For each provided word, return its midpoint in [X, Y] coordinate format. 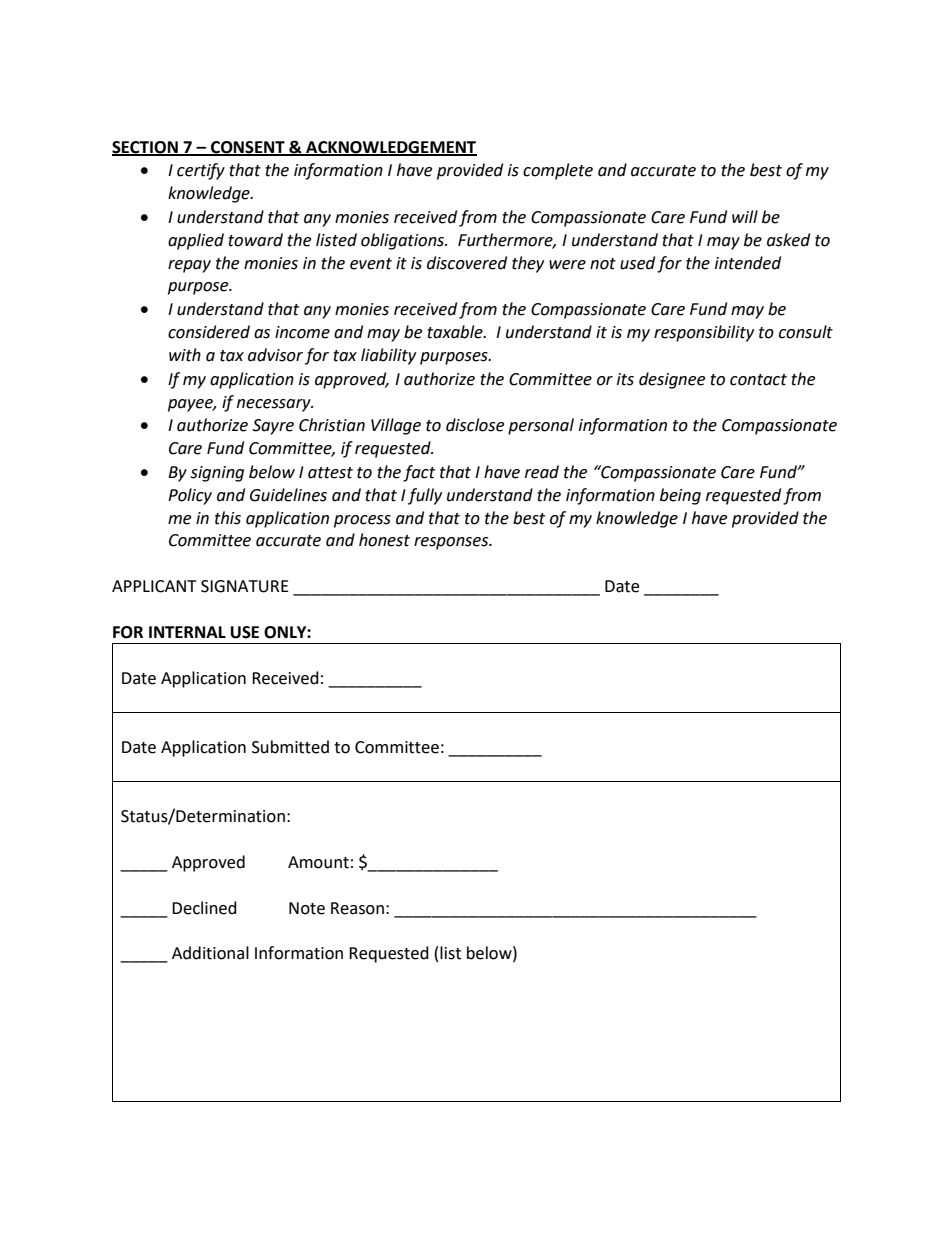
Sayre [273, 427]
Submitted [290, 747]
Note [307, 908]
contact [758, 380]
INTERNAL [187, 632]
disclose [475, 425]
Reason [357, 908]
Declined [204, 908]
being [680, 496]
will [745, 216]
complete [558, 171]
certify [201, 171]
